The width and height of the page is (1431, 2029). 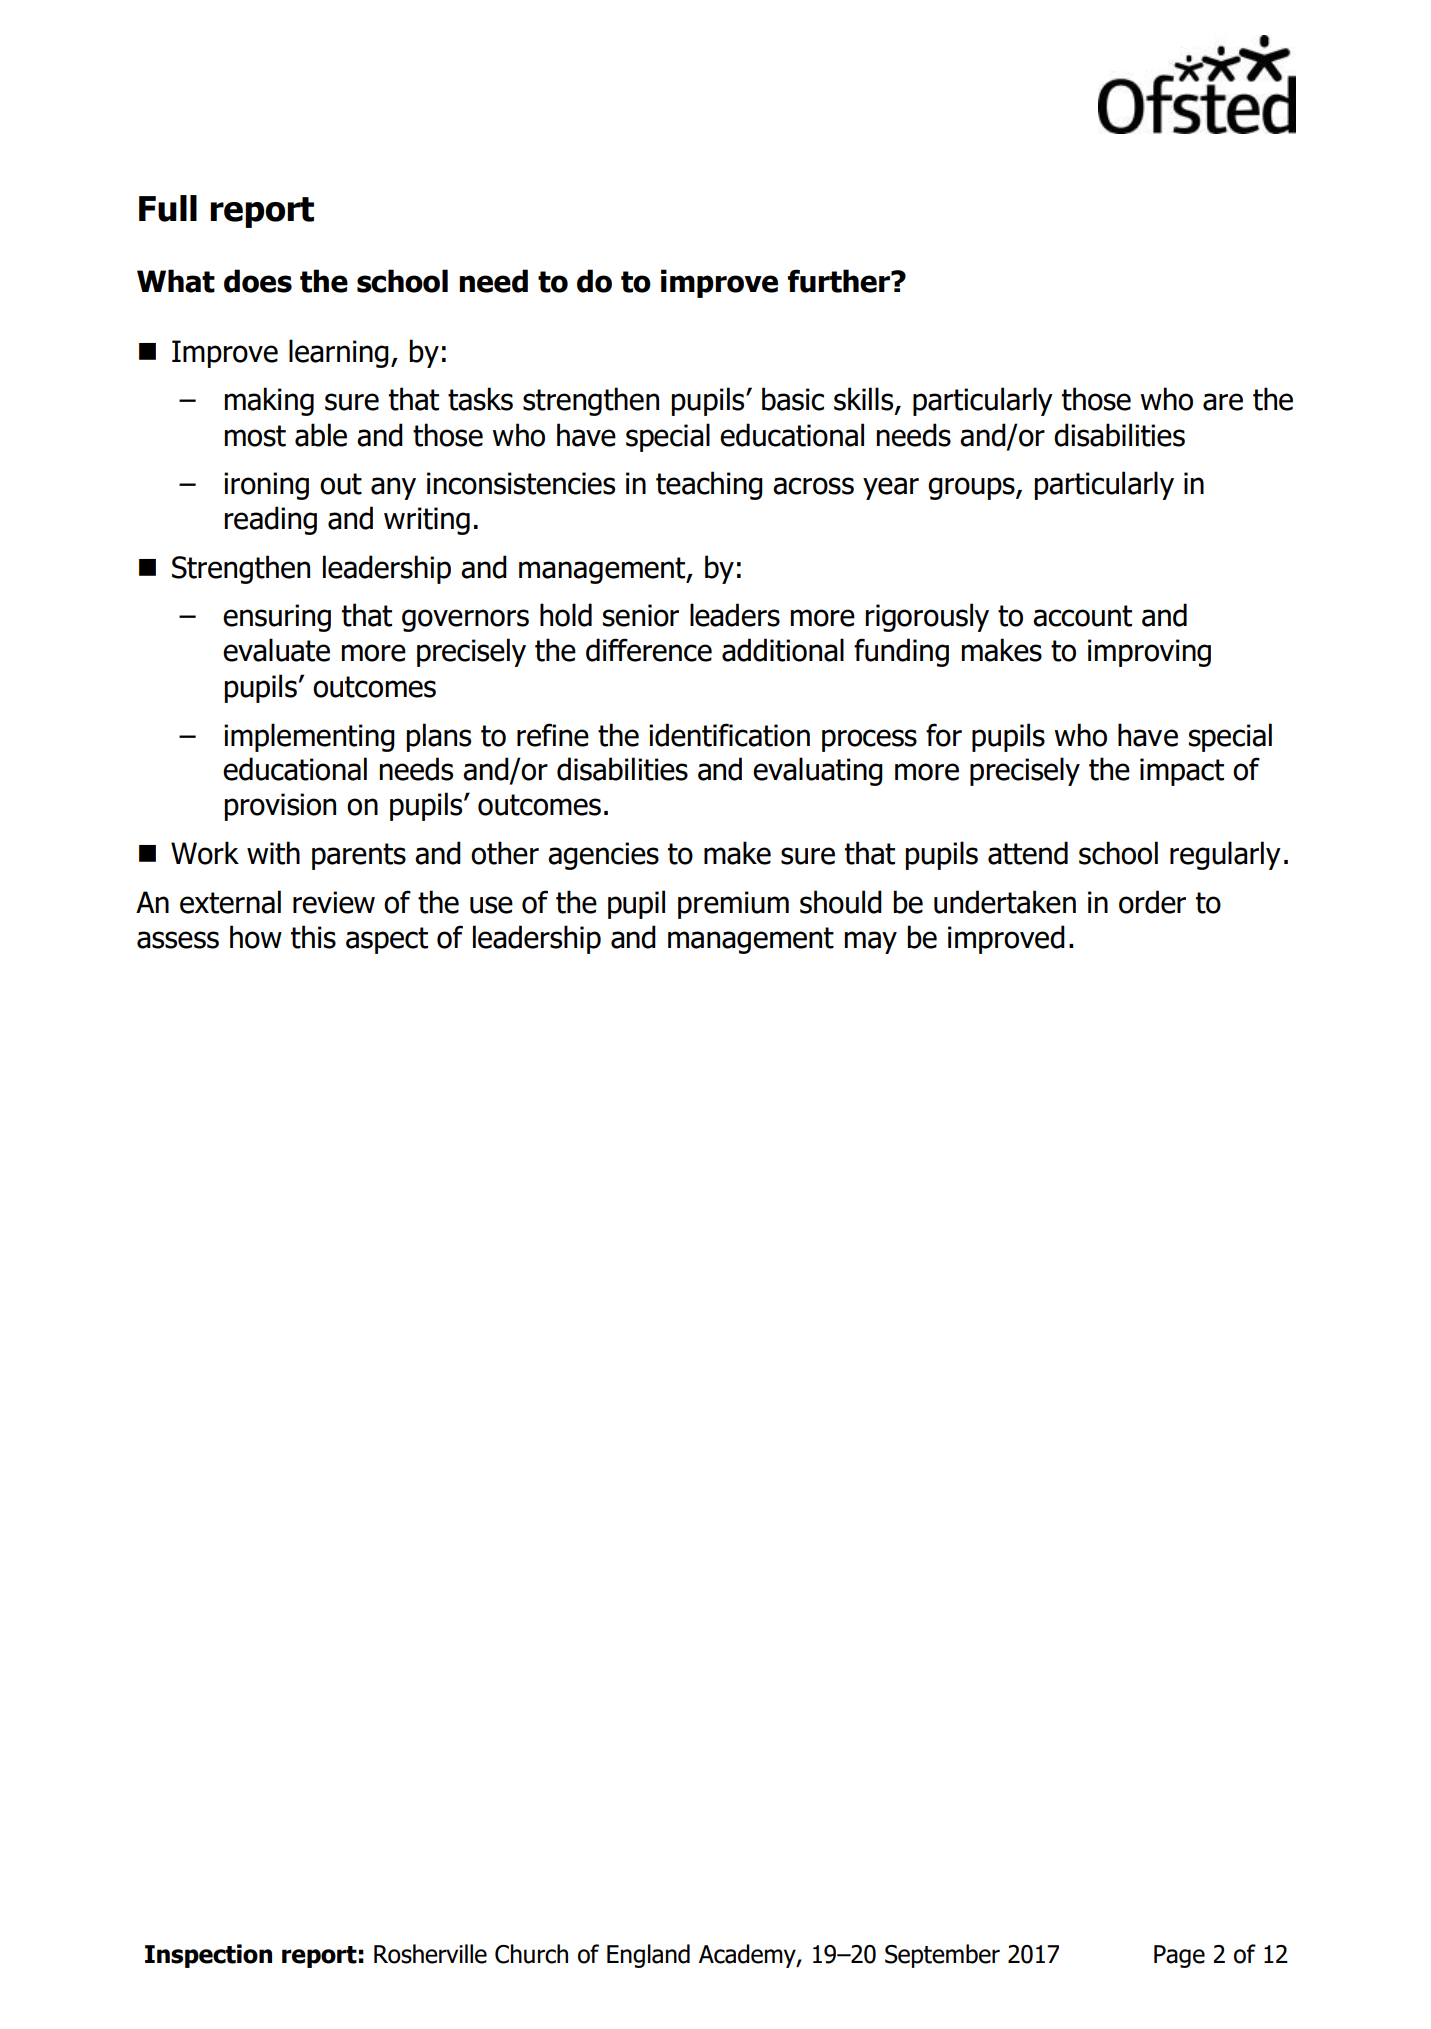 What do you see at coordinates (258, 281) in the page?
I see `does` at bounding box center [258, 281].
